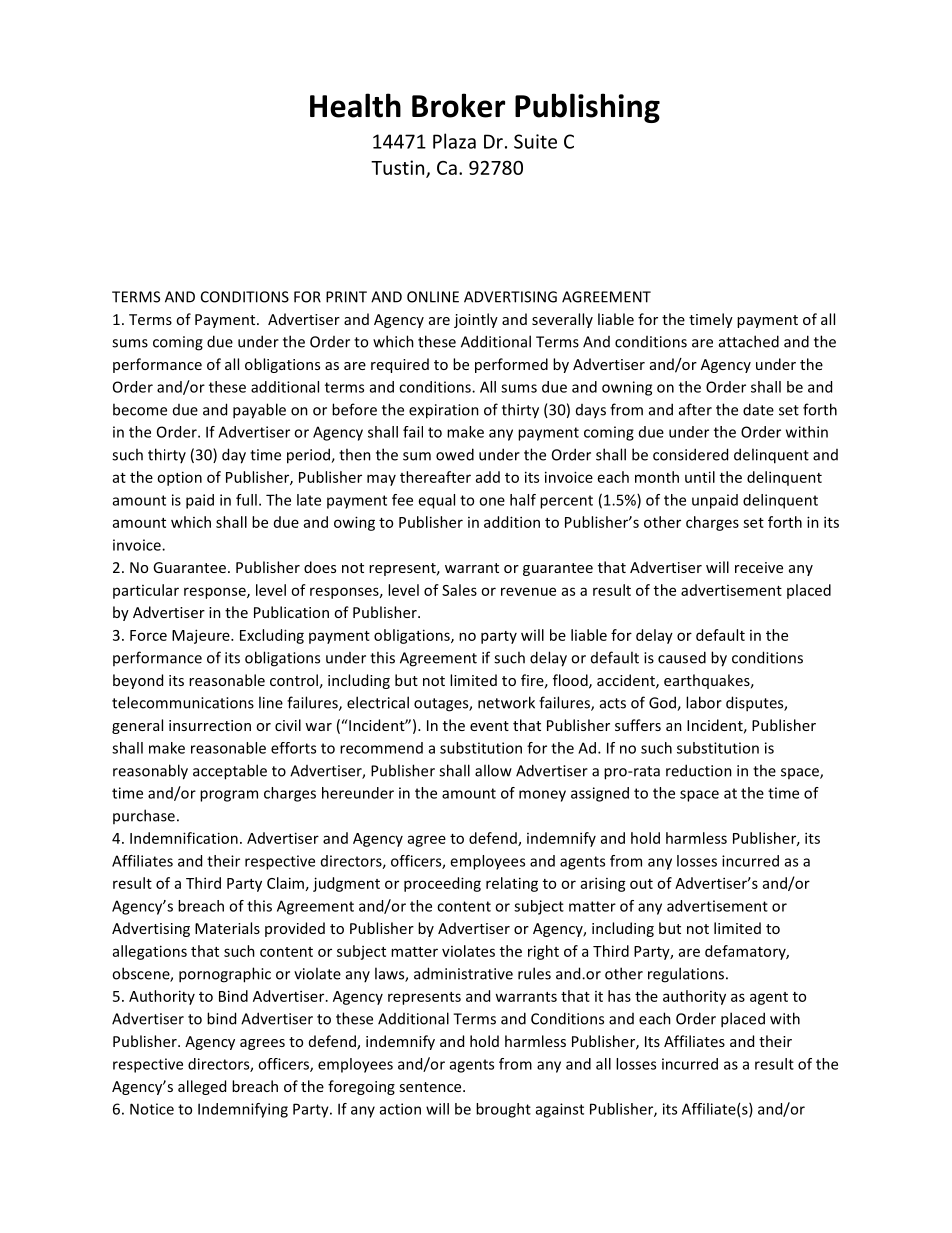 This screenshot has height=1233, width=952. What do you see at coordinates (442, 884) in the screenshot?
I see `proceeding` at bounding box center [442, 884].
